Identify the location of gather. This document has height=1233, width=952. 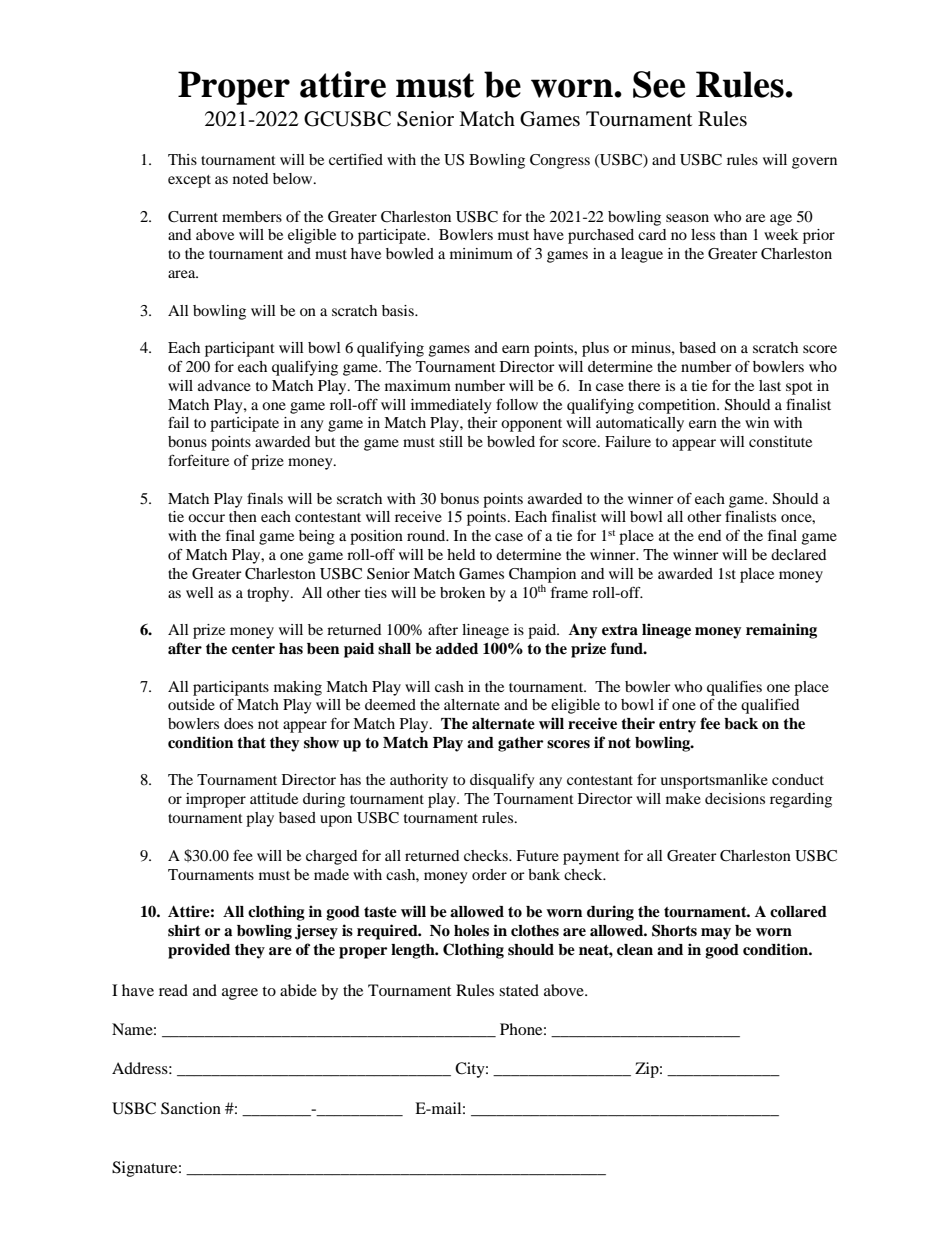
(521, 744).
